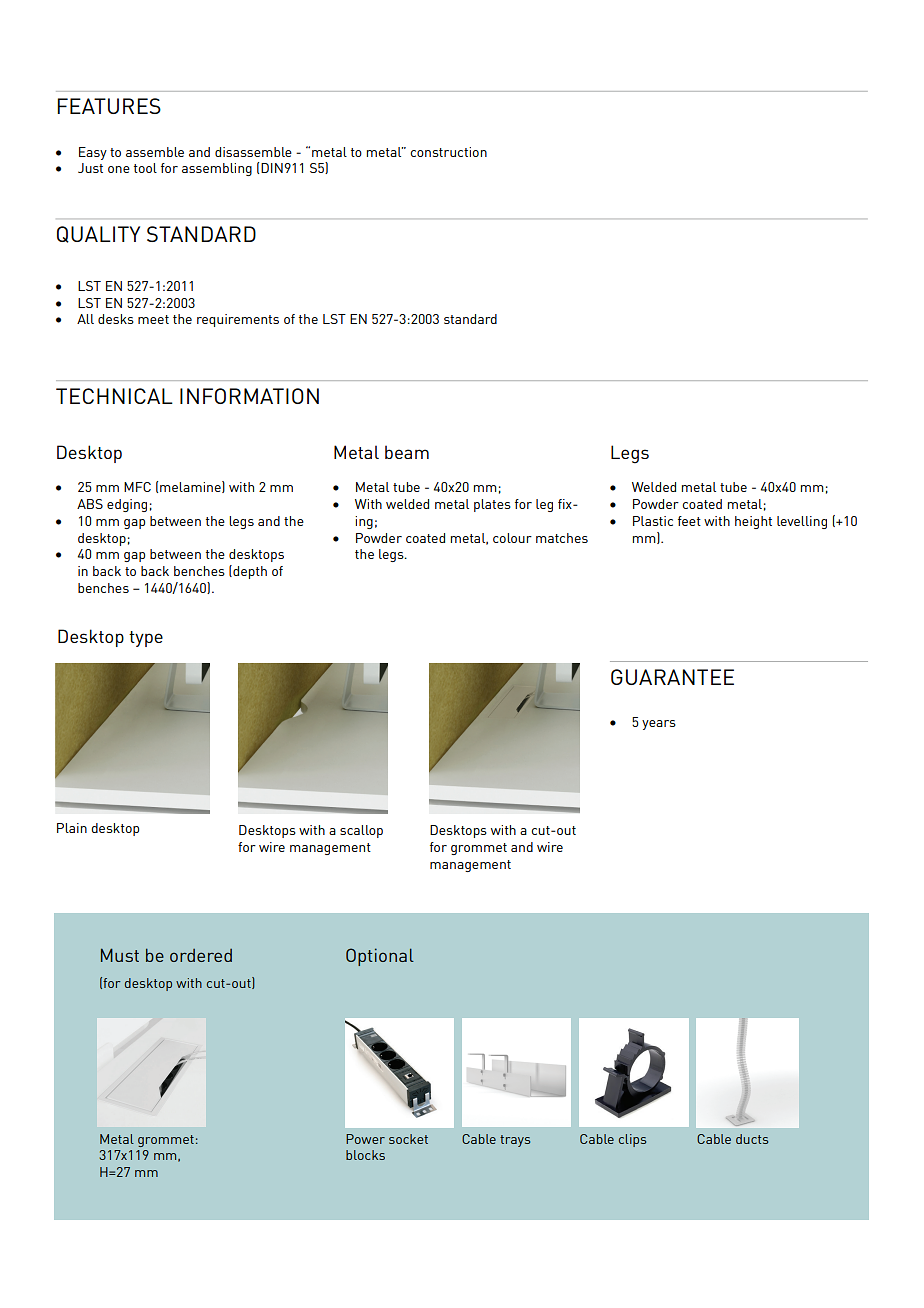 The image size is (924, 1308). Describe the element at coordinates (512, 538) in the document. I see `colour` at that location.
